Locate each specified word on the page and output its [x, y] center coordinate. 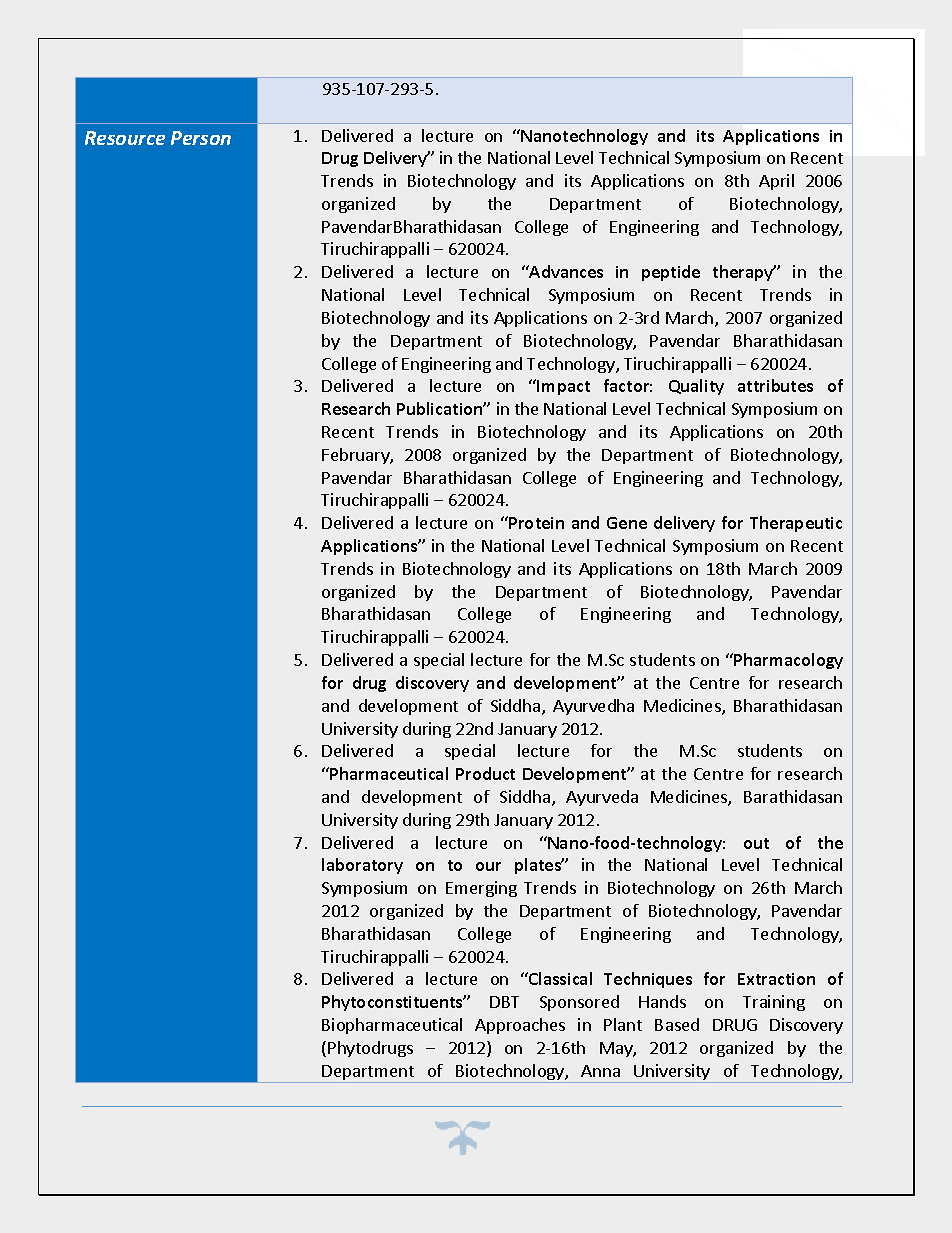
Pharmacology [787, 661]
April [776, 182]
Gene [627, 523]
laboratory [362, 866]
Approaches [520, 1026]
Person [201, 138]
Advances [565, 271]
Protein [535, 522]
